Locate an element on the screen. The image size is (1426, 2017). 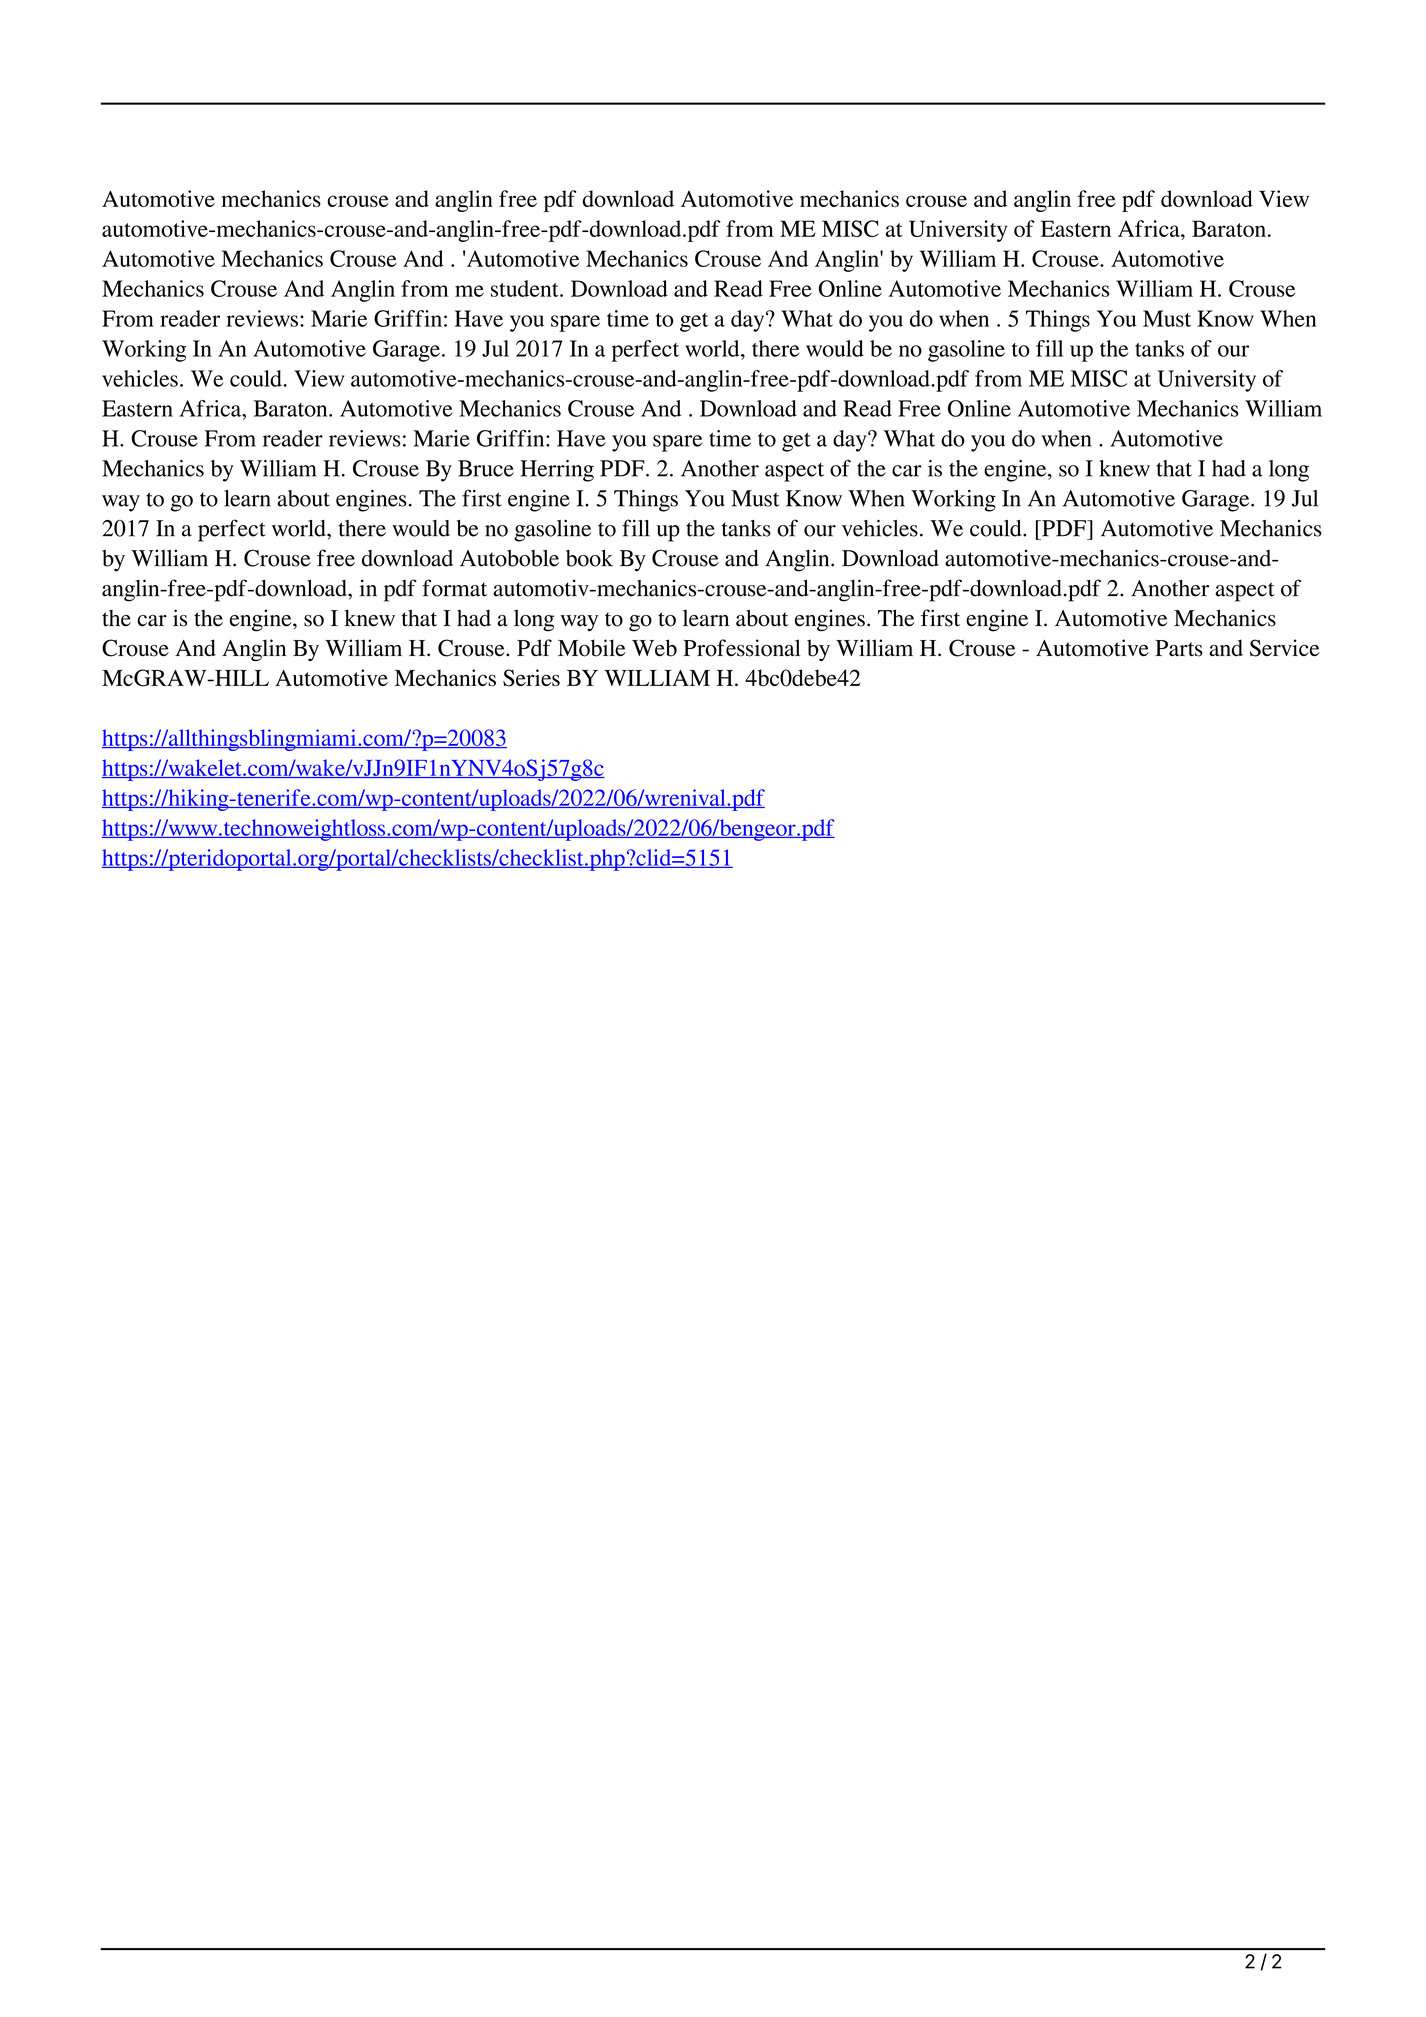
Parts is located at coordinates (1179, 648).
